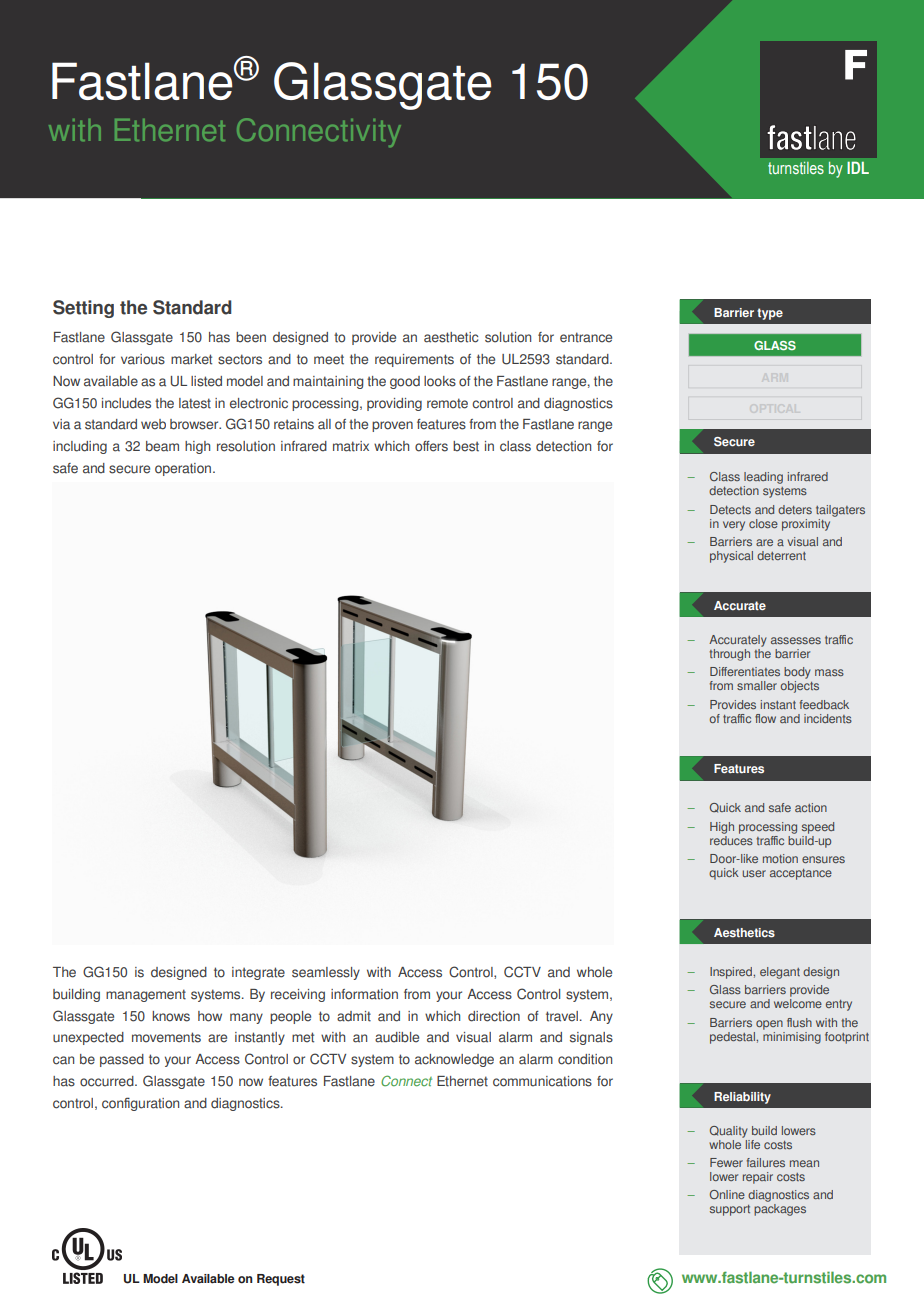 The image size is (924, 1308). Describe the element at coordinates (780, 973) in the screenshot. I see `elegant` at that location.
